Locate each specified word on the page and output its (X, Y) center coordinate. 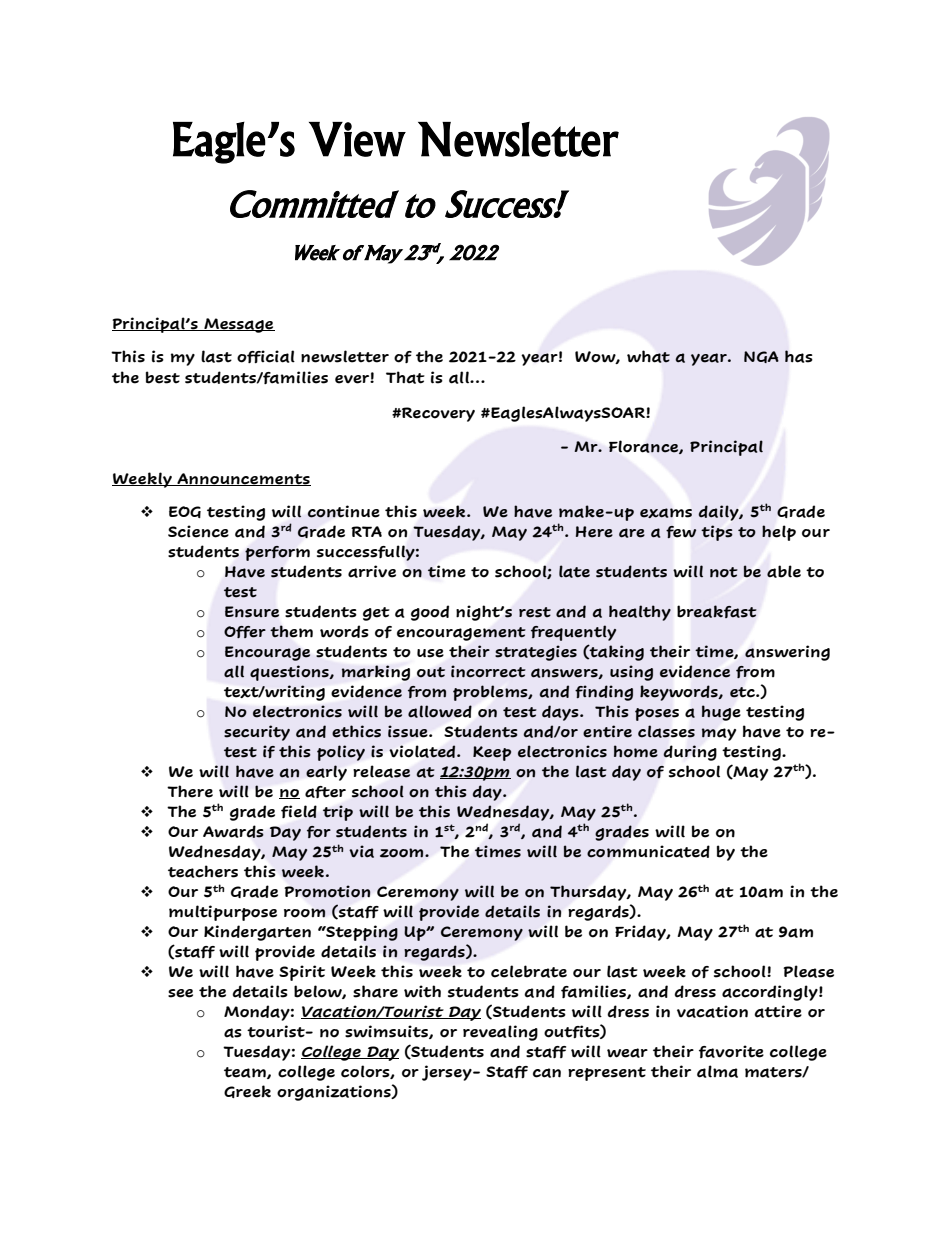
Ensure (252, 612)
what (648, 356)
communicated (648, 851)
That (405, 377)
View (357, 139)
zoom (403, 853)
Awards (233, 831)
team (246, 1073)
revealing (500, 1033)
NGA (761, 357)
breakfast (717, 611)
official (266, 356)
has (799, 356)
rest (535, 612)
